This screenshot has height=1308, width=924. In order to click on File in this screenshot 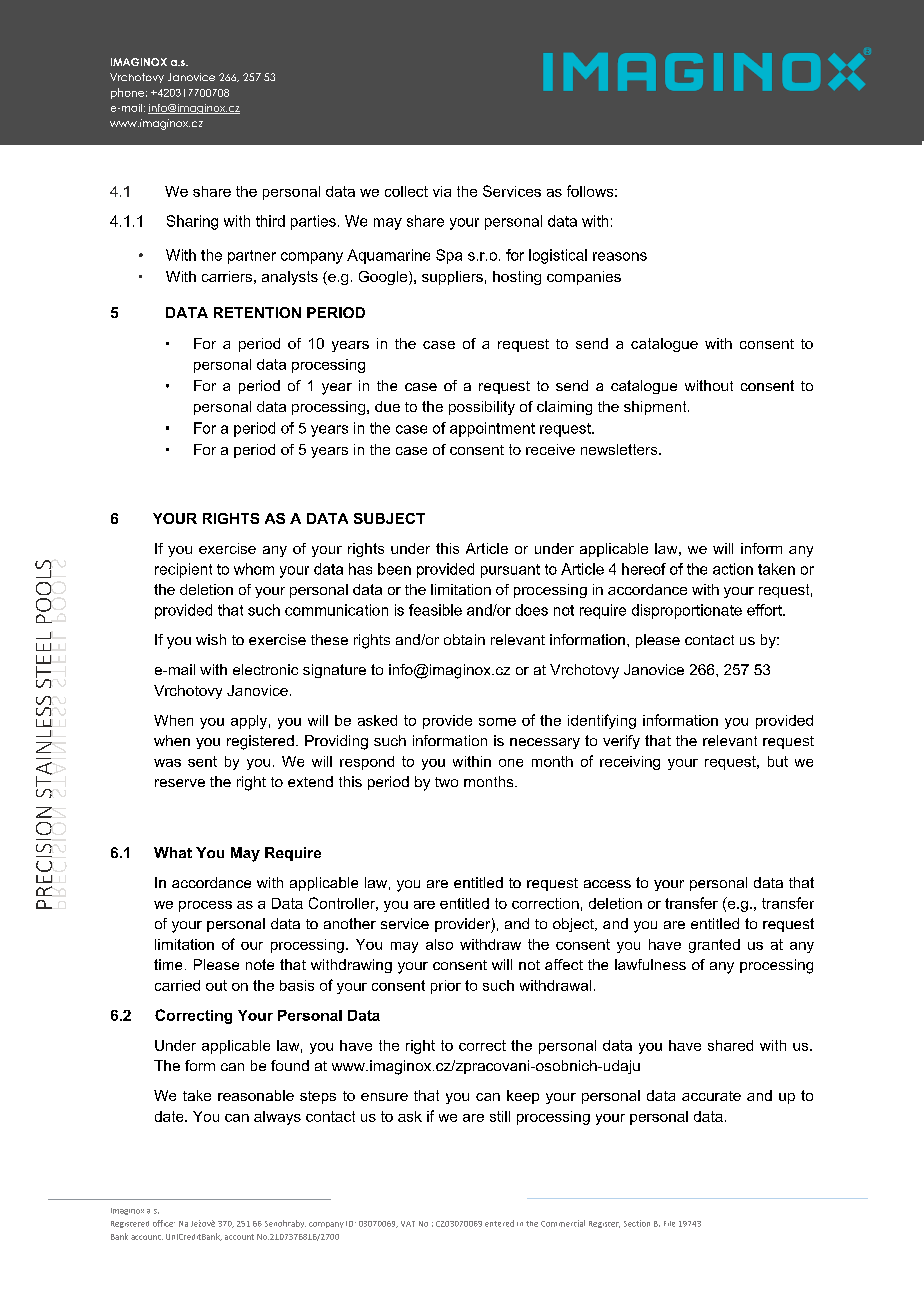, I will do `click(669, 1224)`.
